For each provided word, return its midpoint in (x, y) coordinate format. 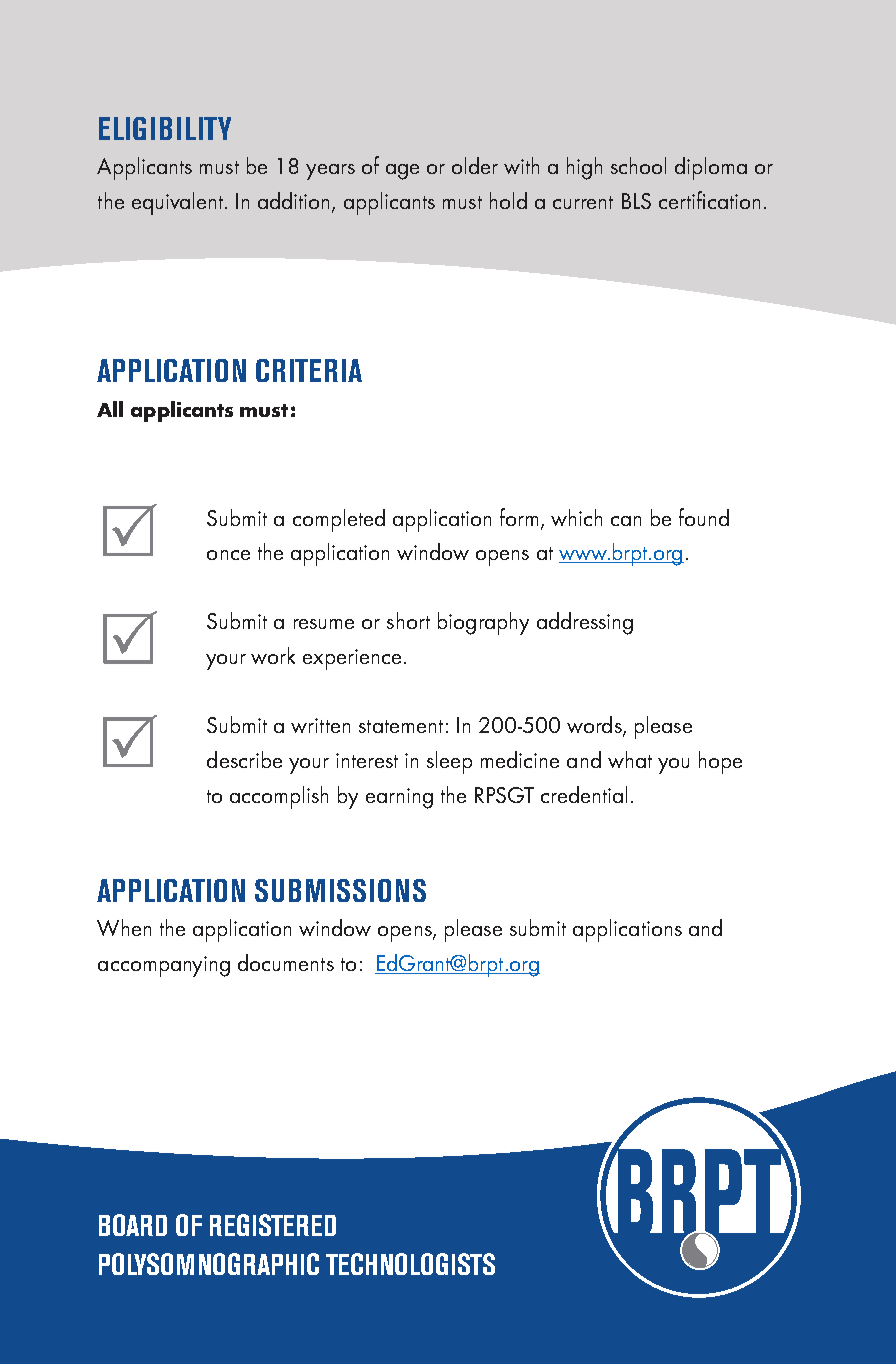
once (228, 555)
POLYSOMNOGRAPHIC (209, 1264)
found (704, 517)
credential (584, 794)
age (402, 172)
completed (339, 520)
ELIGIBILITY (165, 128)
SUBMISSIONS (340, 890)
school (638, 165)
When (124, 927)
